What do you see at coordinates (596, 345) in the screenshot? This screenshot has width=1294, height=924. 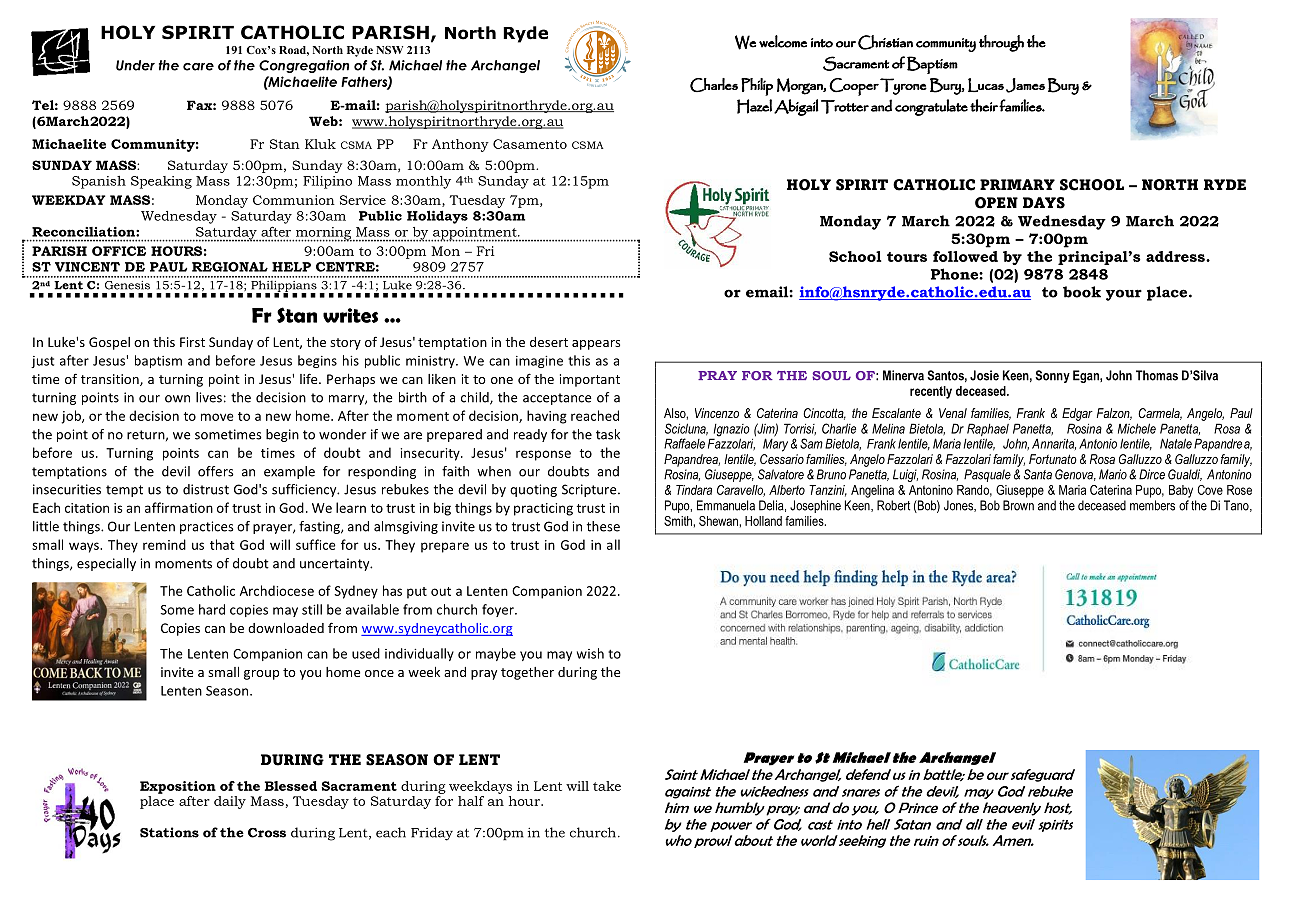 I see `appears` at bounding box center [596, 345].
